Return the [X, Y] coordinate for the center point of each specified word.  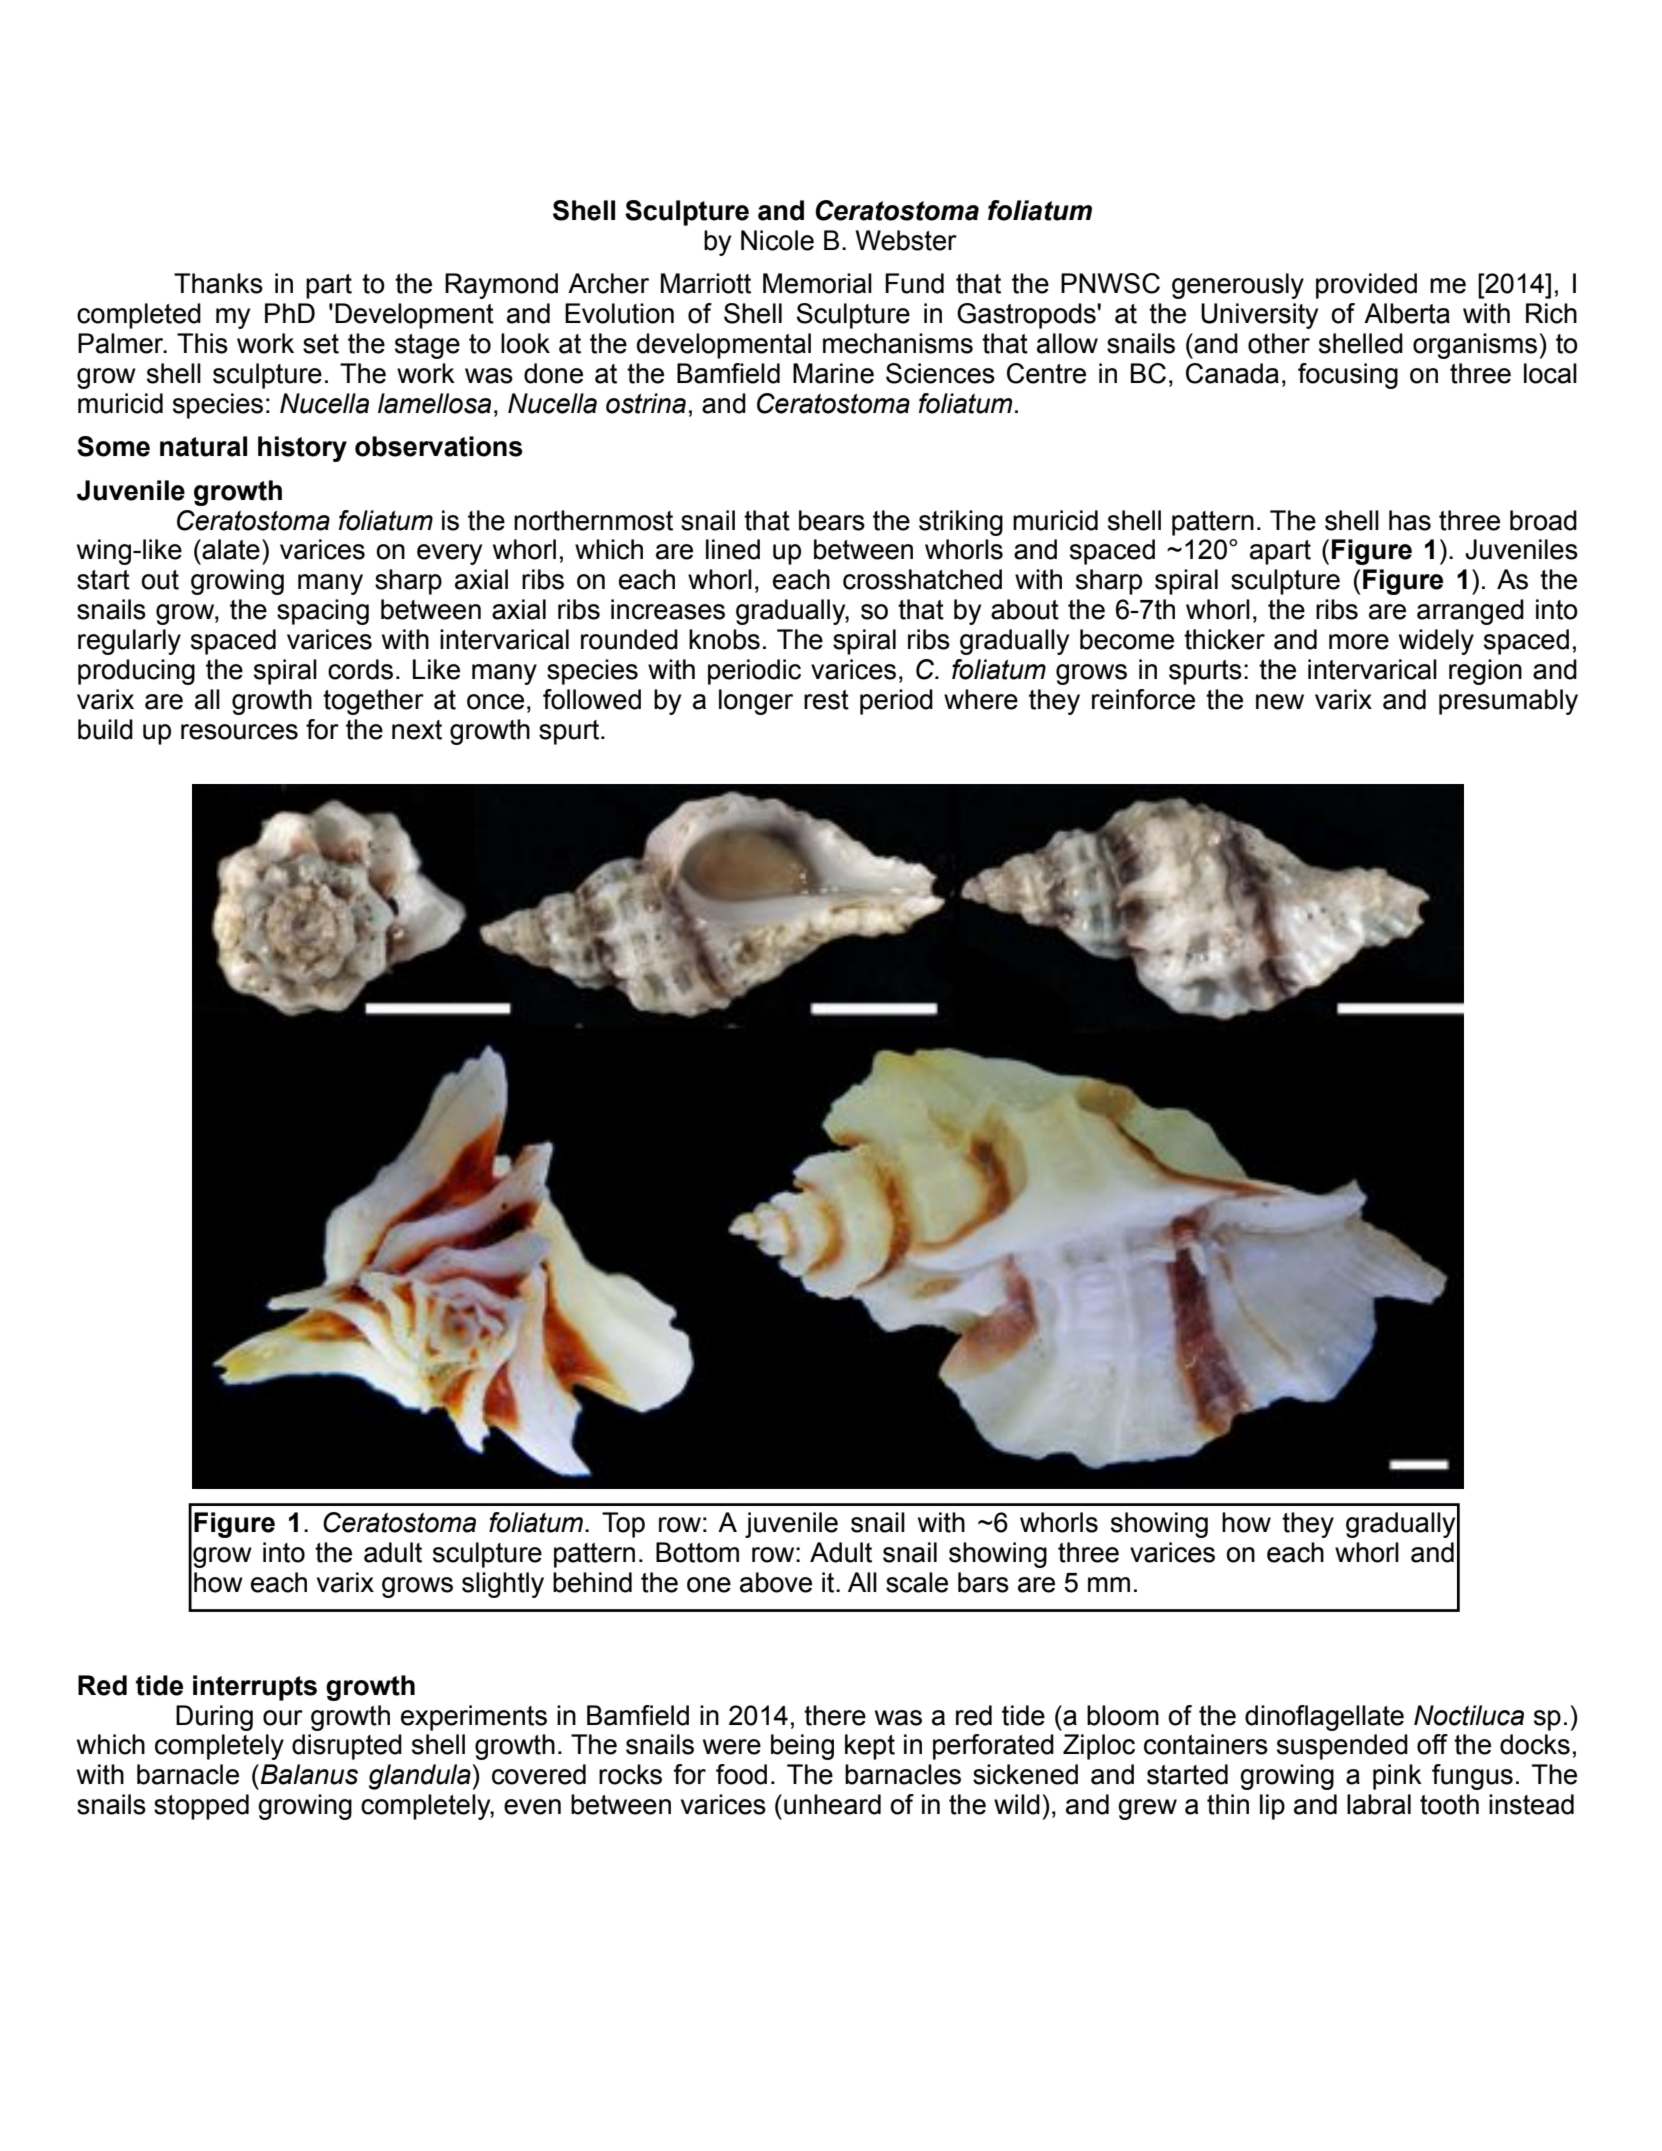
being [802, 1747]
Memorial [817, 283]
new [1280, 702]
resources [239, 732]
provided [1366, 286]
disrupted [347, 1747]
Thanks [218, 283]
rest [826, 700]
